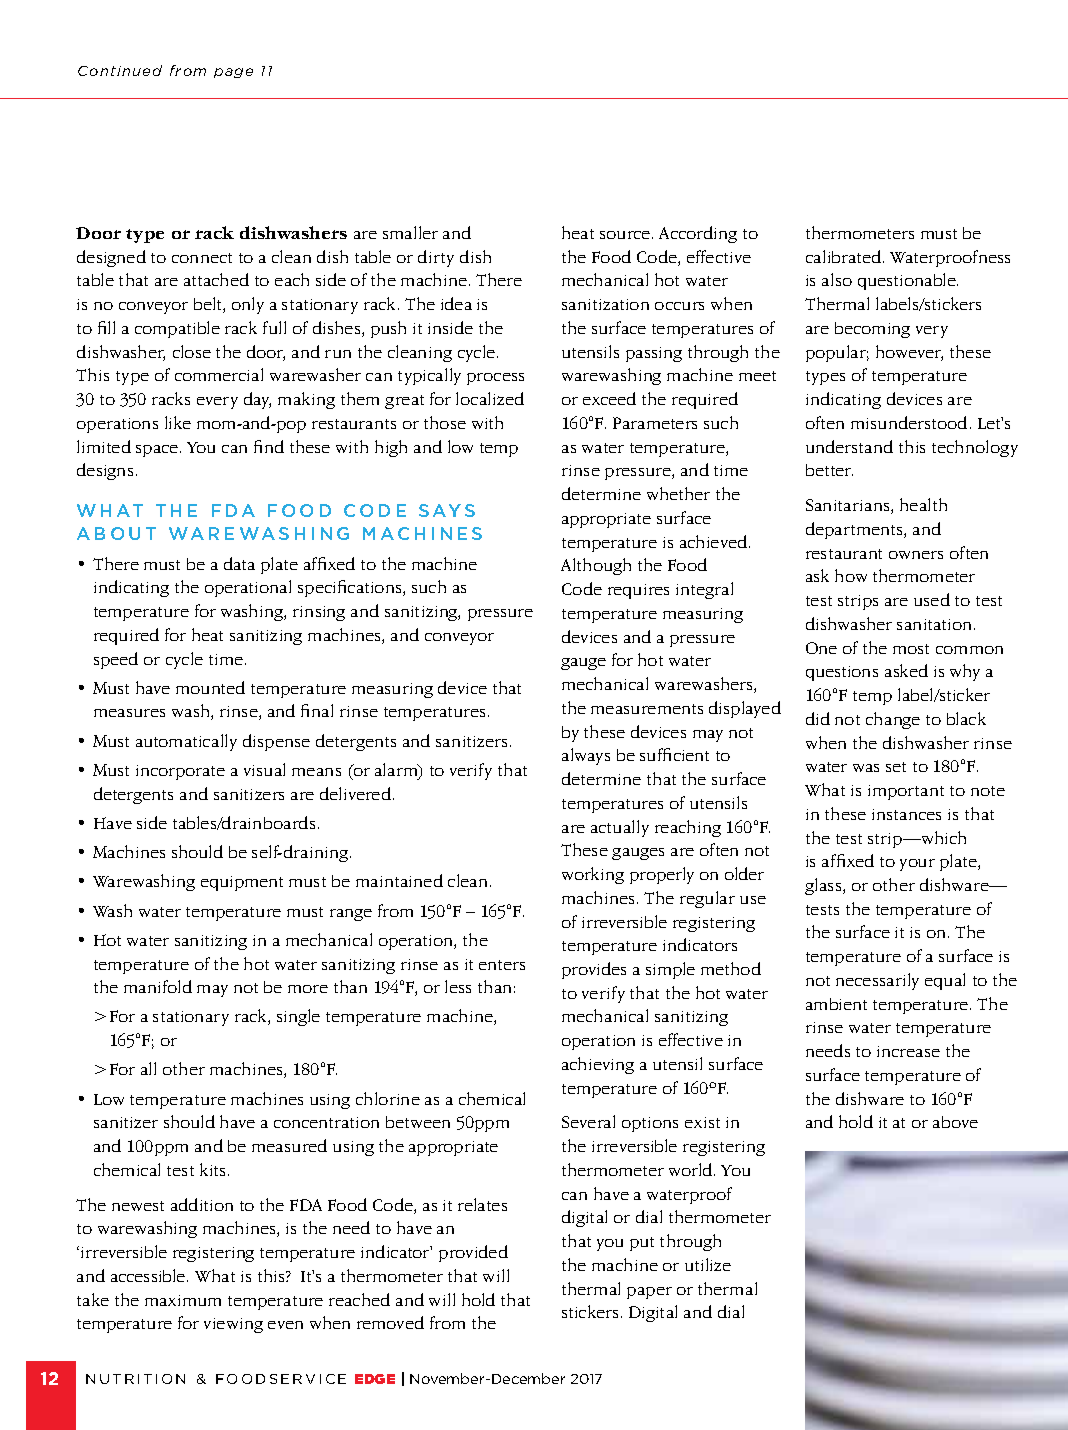  I want to click on viewing, so click(233, 1325).
